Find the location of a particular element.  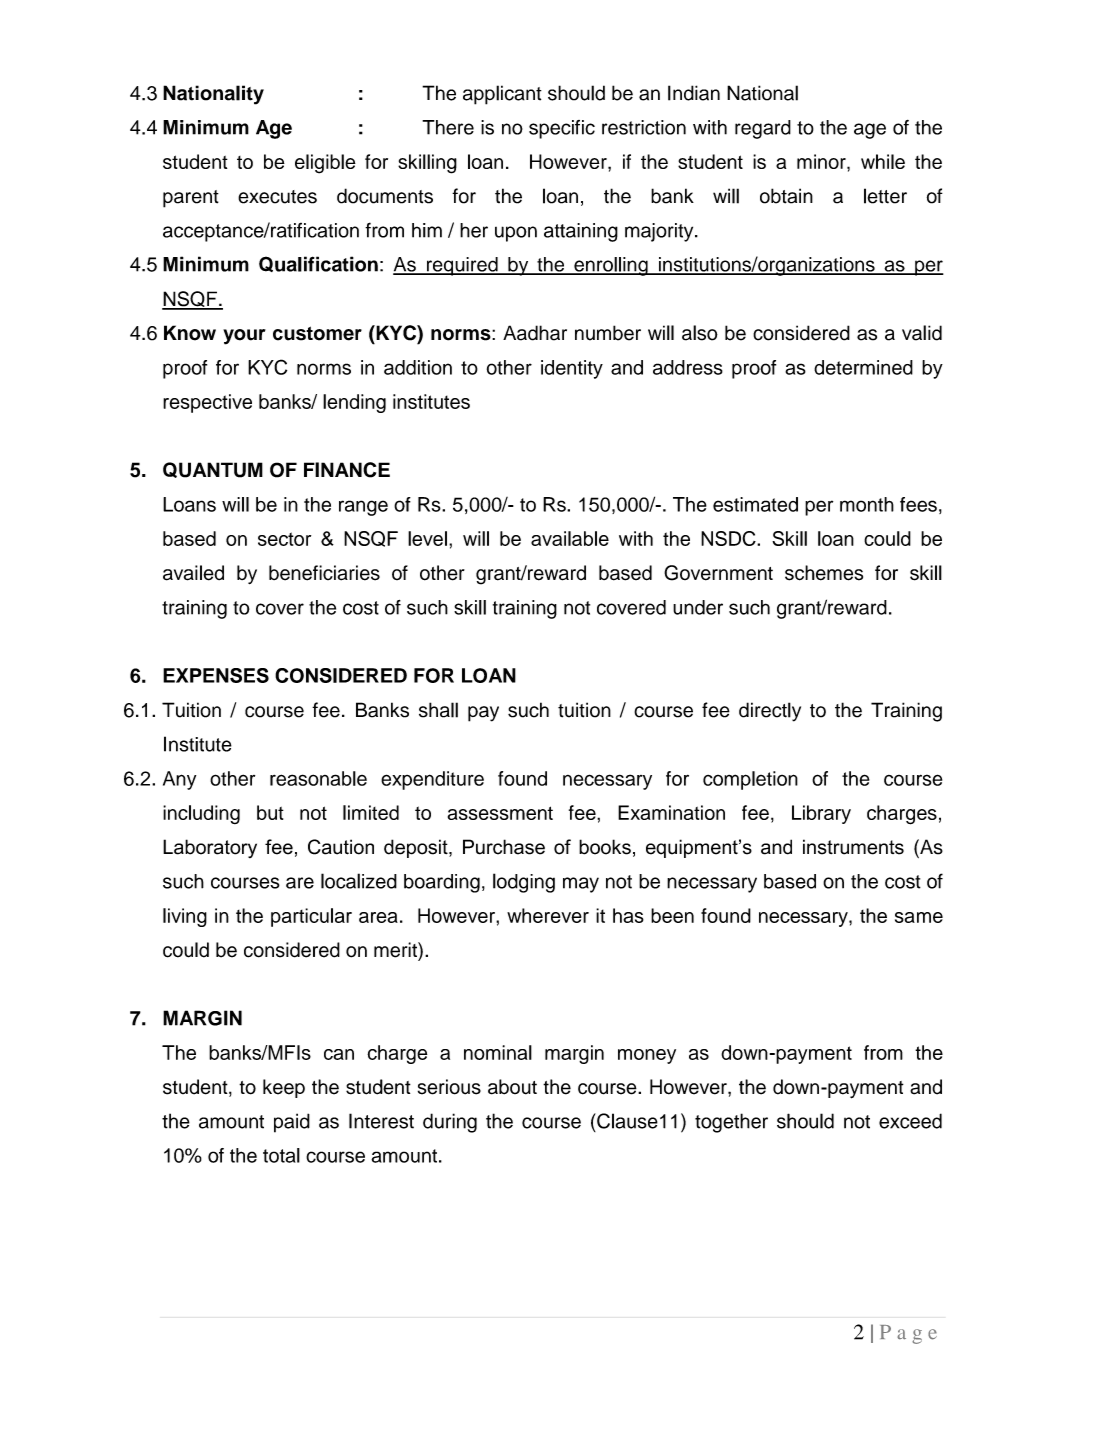

available is located at coordinates (570, 538).
